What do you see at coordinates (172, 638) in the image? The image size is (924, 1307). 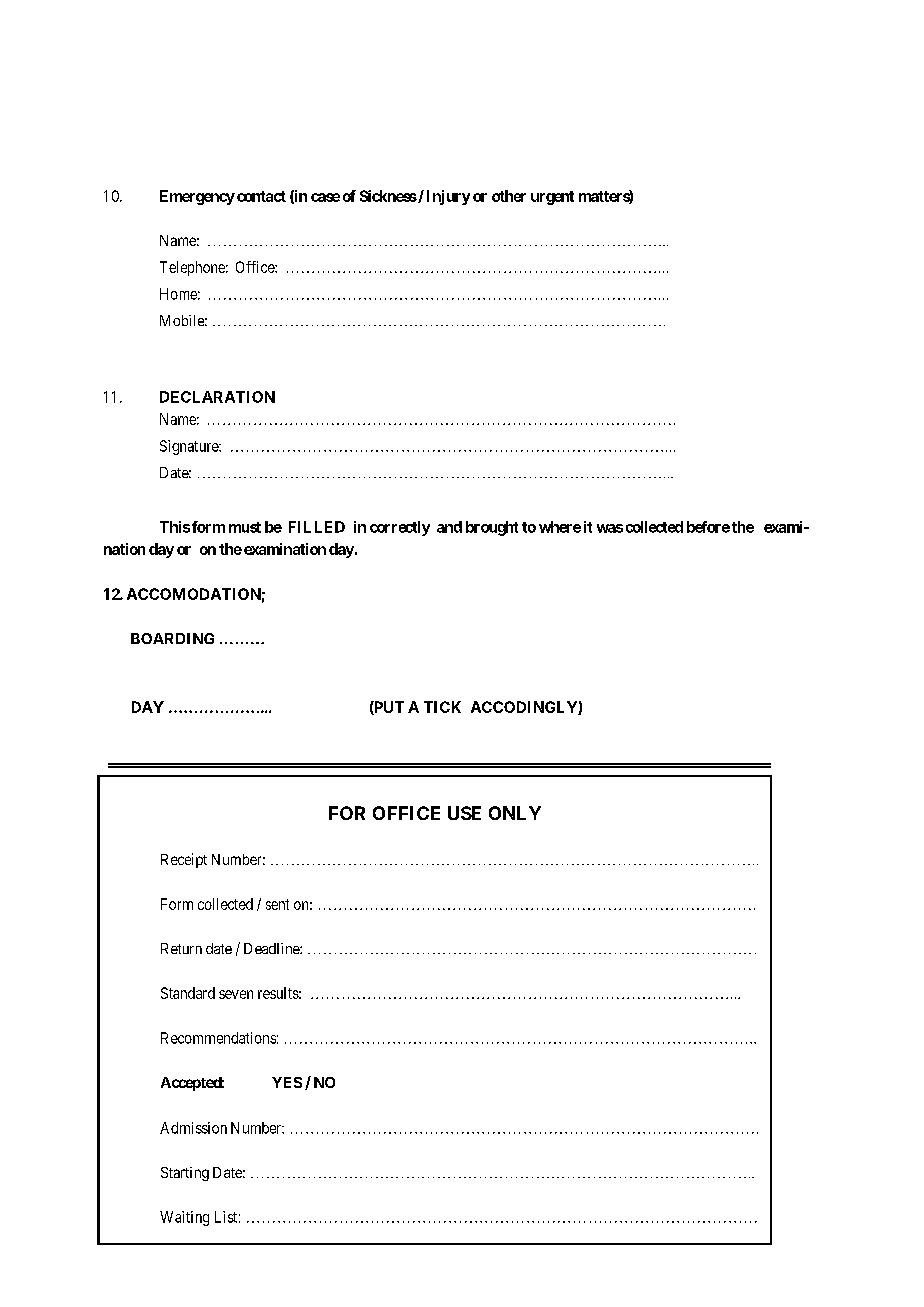 I see `BOARDING` at bounding box center [172, 638].
